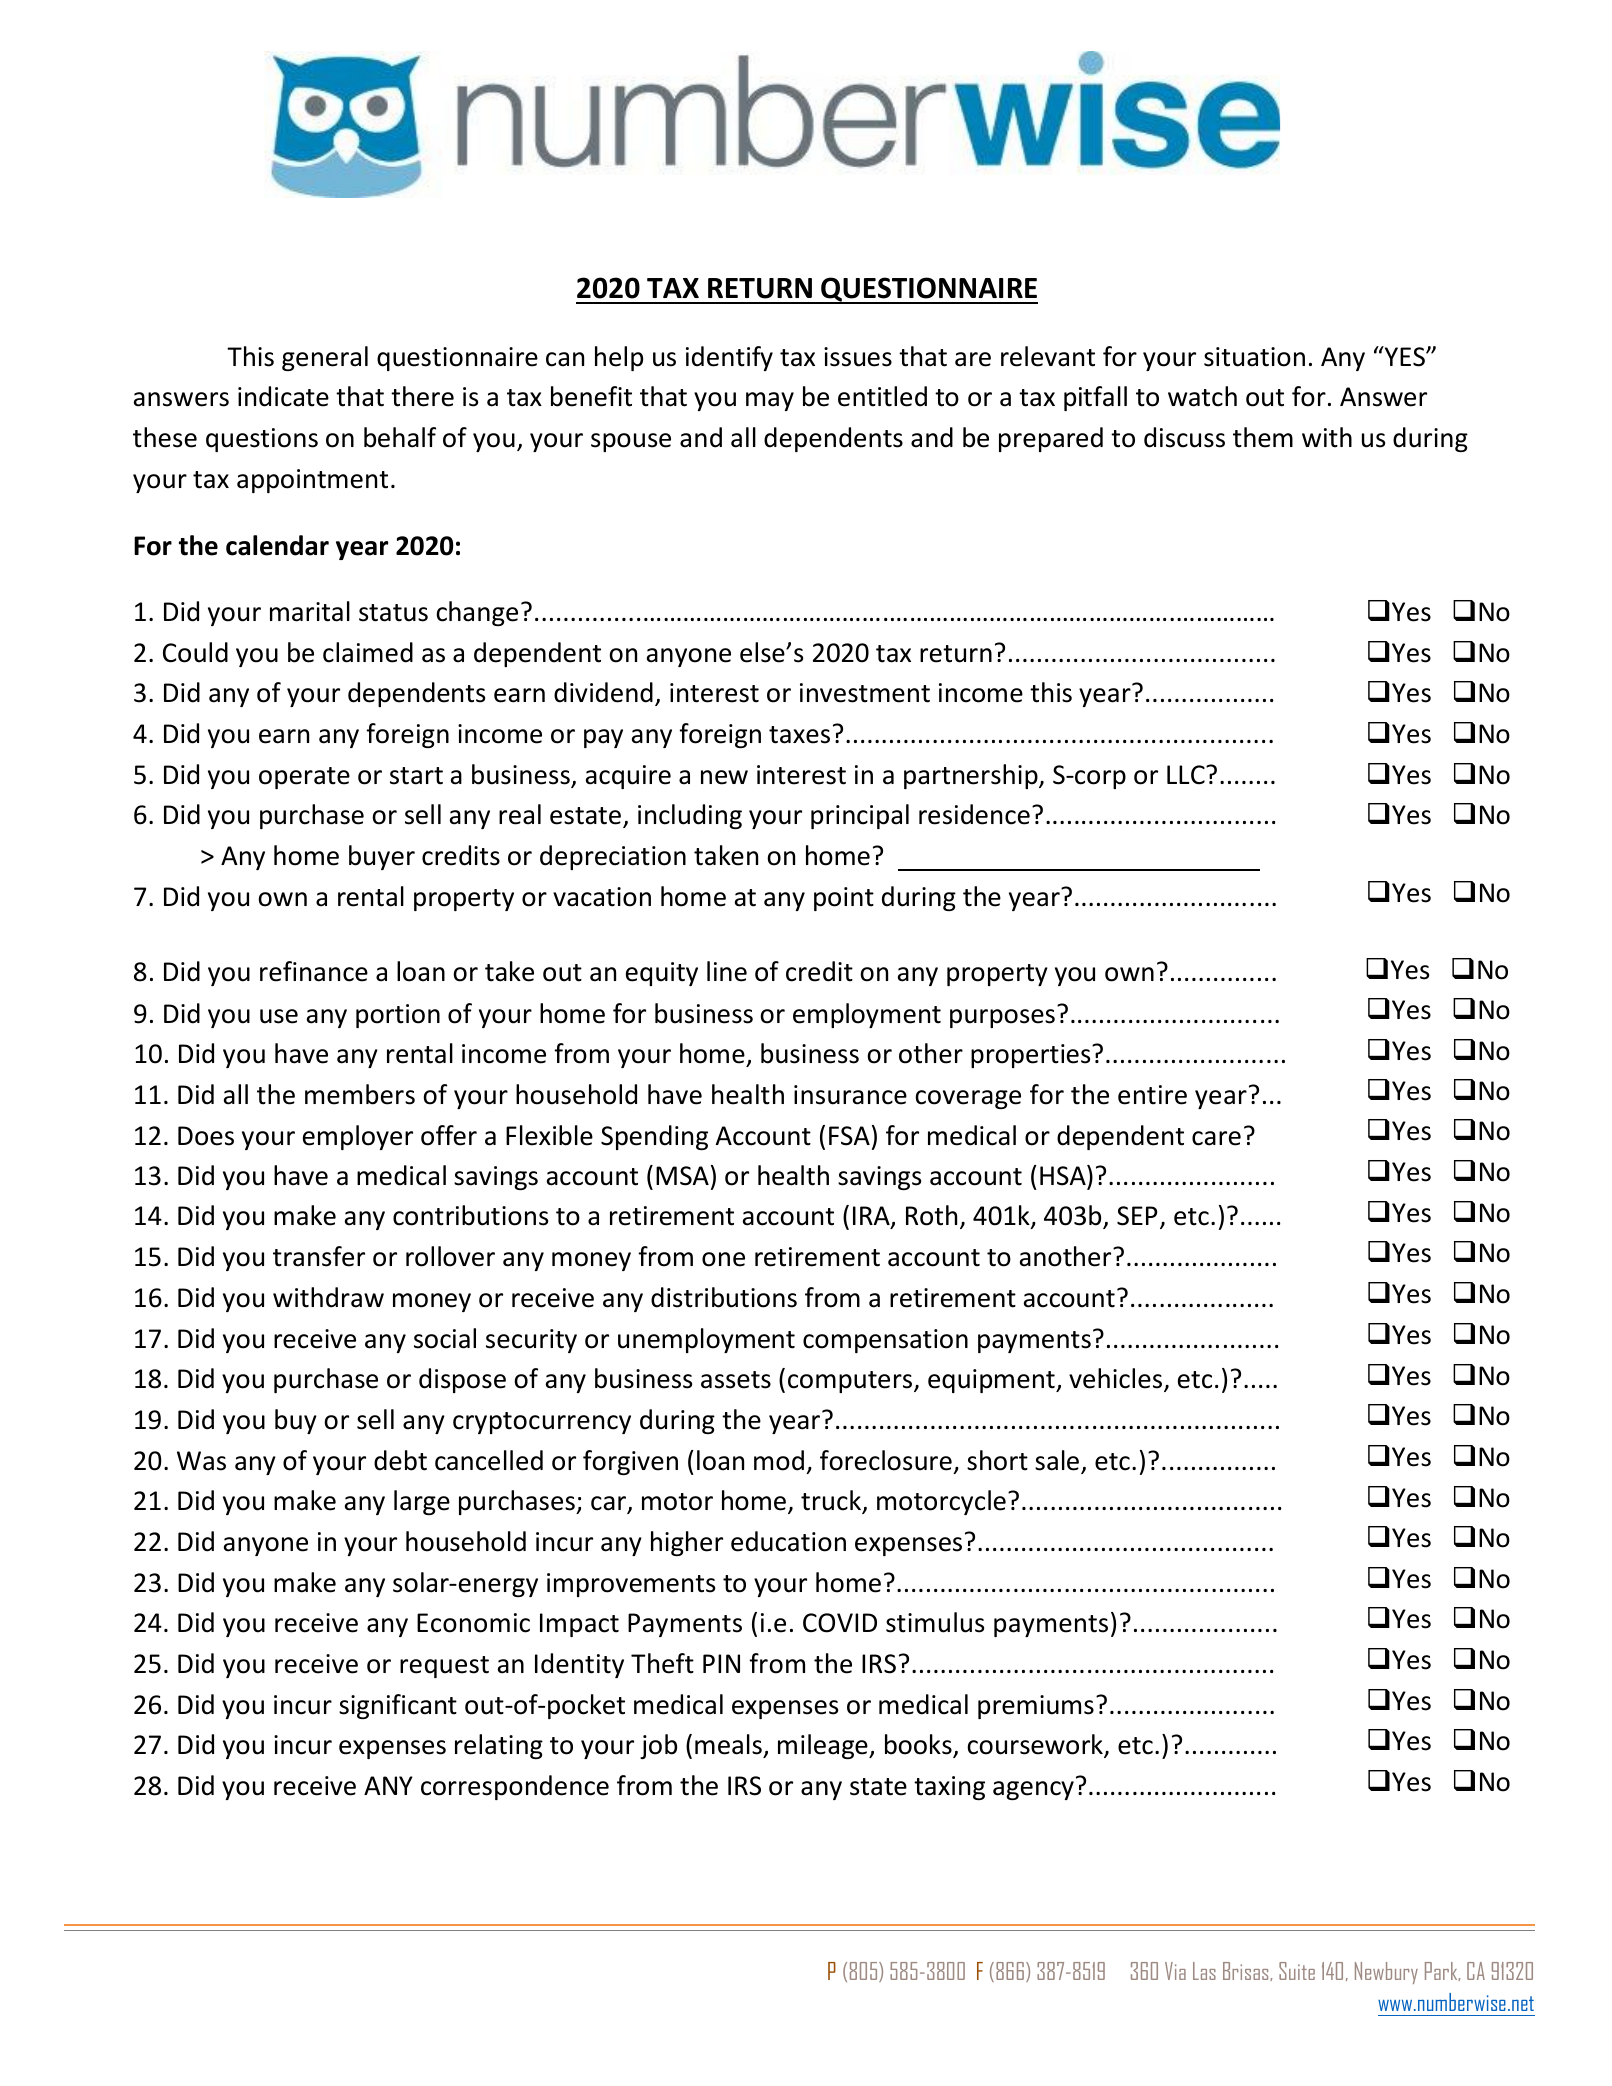 Image resolution: width=1612 pixels, height=2086 pixels. What do you see at coordinates (860, 816) in the screenshot?
I see `principal` at bounding box center [860, 816].
